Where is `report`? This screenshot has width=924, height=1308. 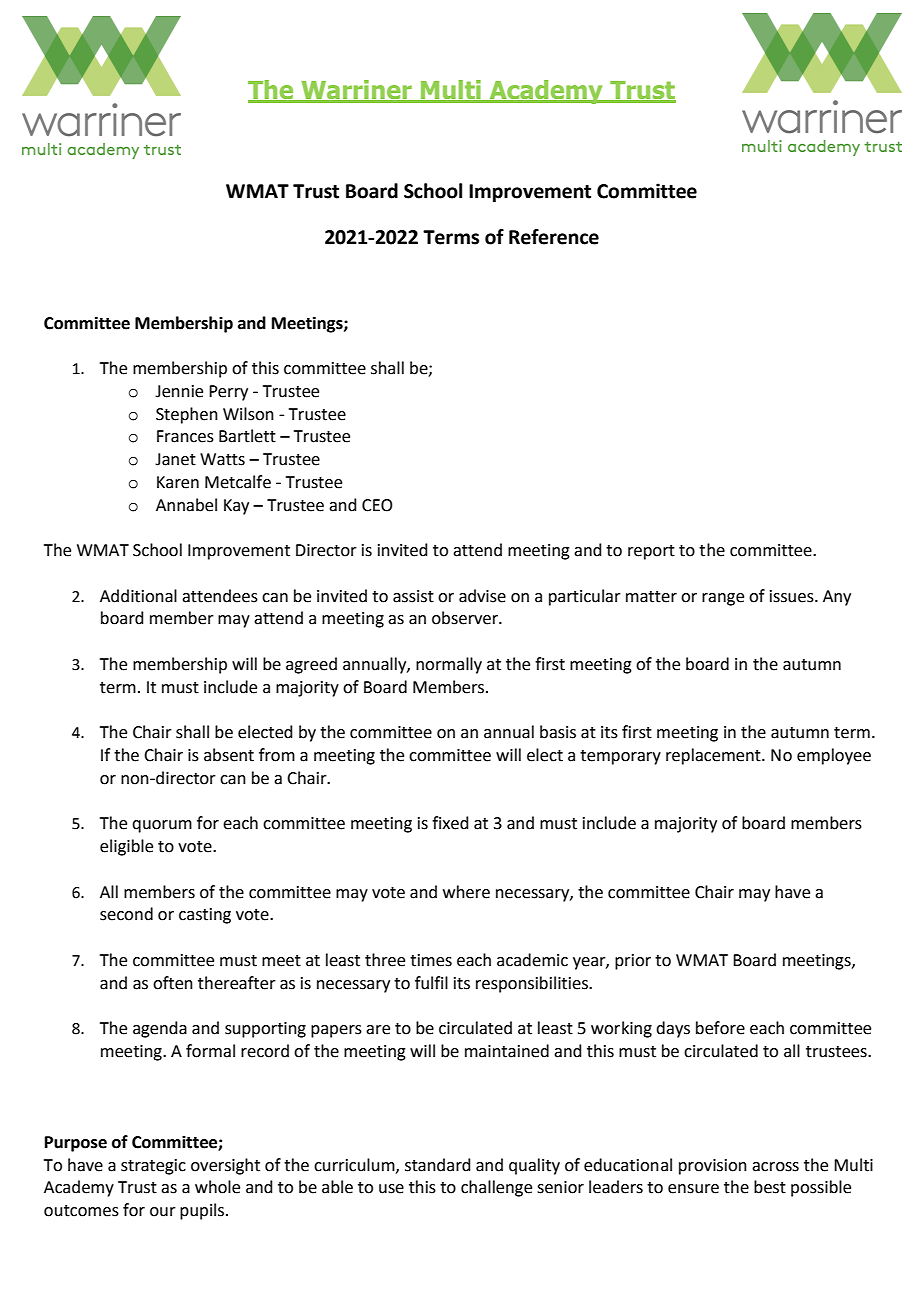
report is located at coordinates (651, 552).
